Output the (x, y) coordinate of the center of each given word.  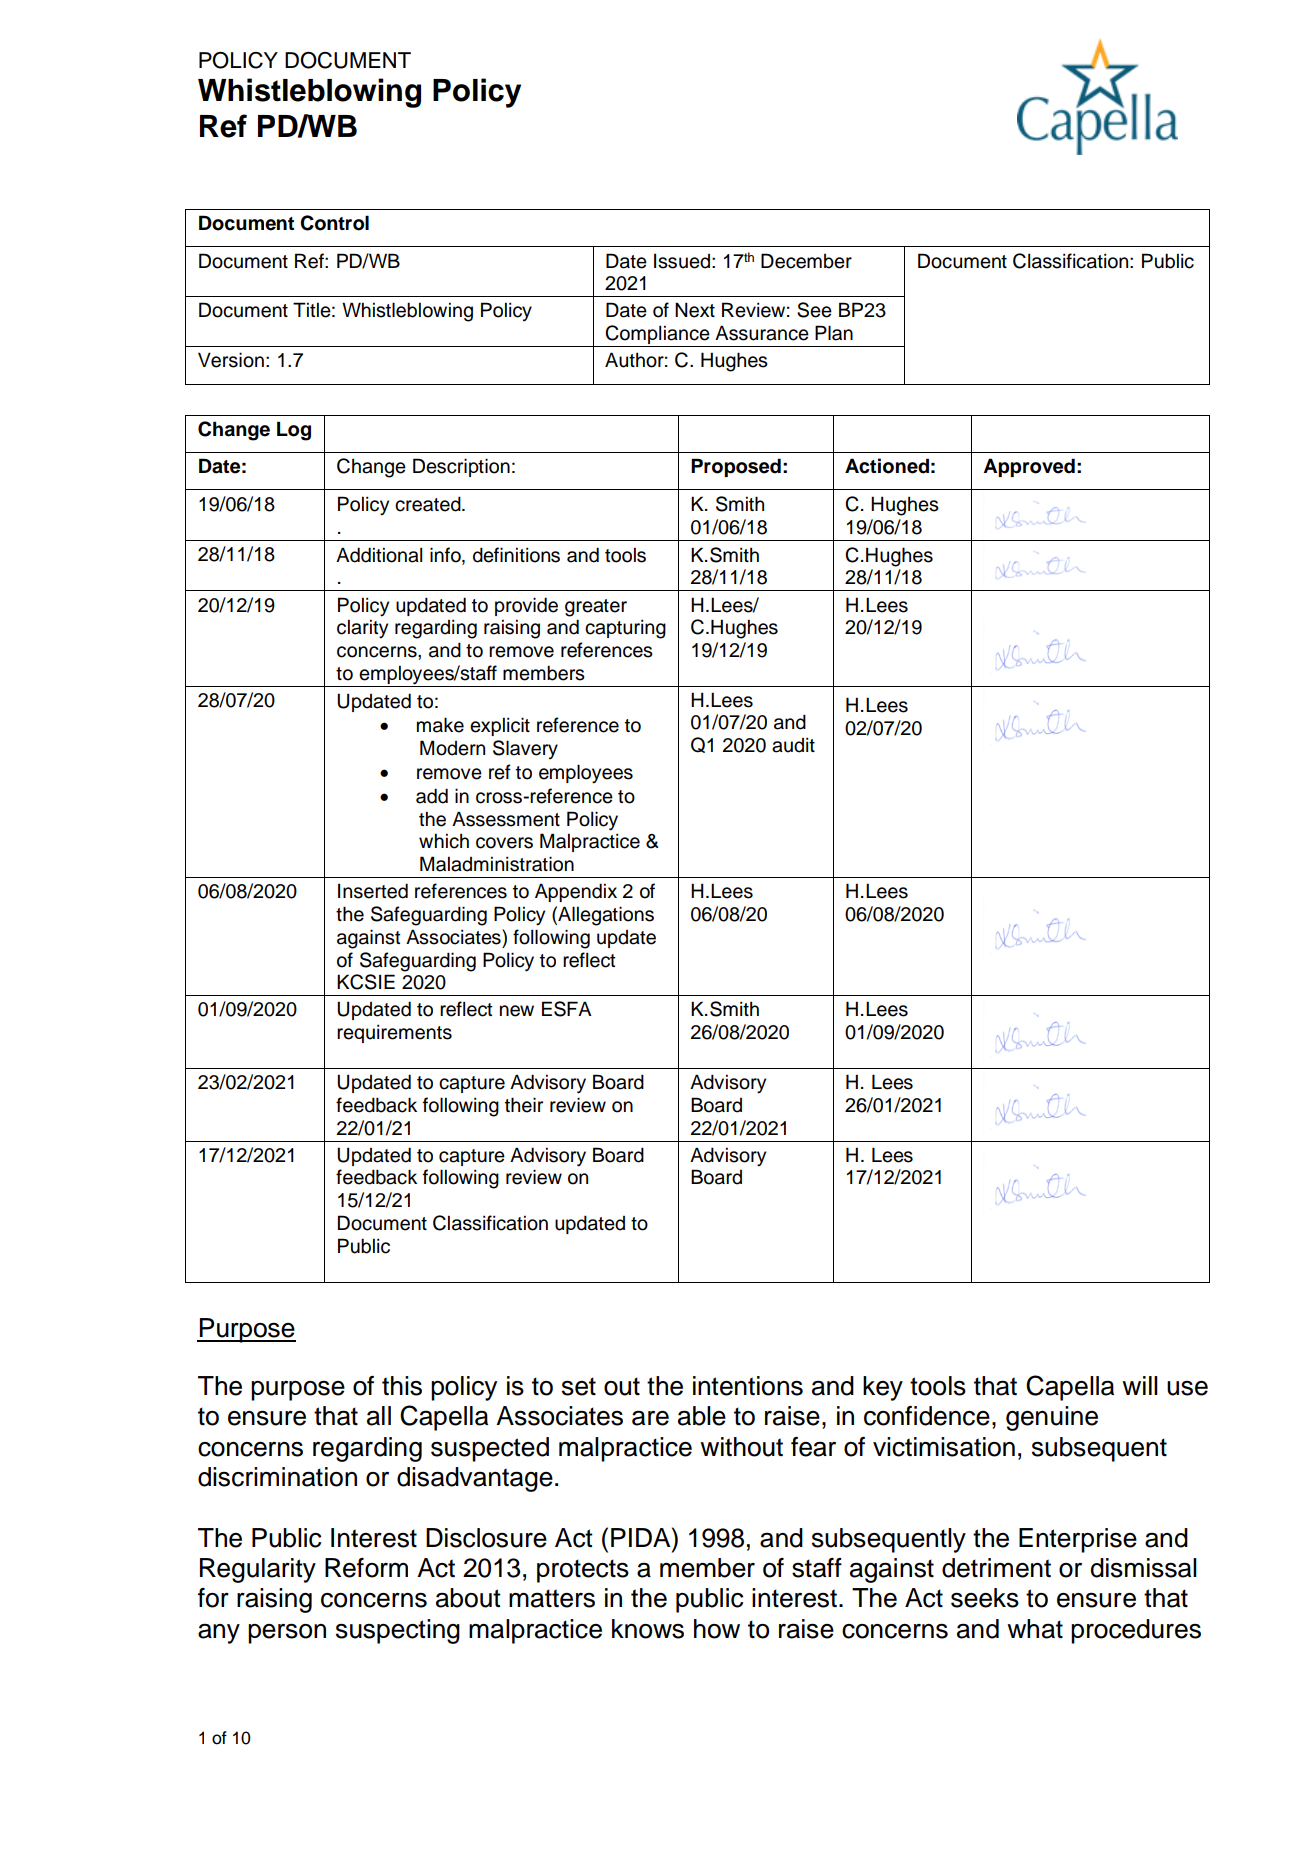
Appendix (576, 892)
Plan (834, 333)
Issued (682, 261)
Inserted (373, 891)
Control (334, 223)
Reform (366, 1568)
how (717, 1629)
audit (793, 745)
